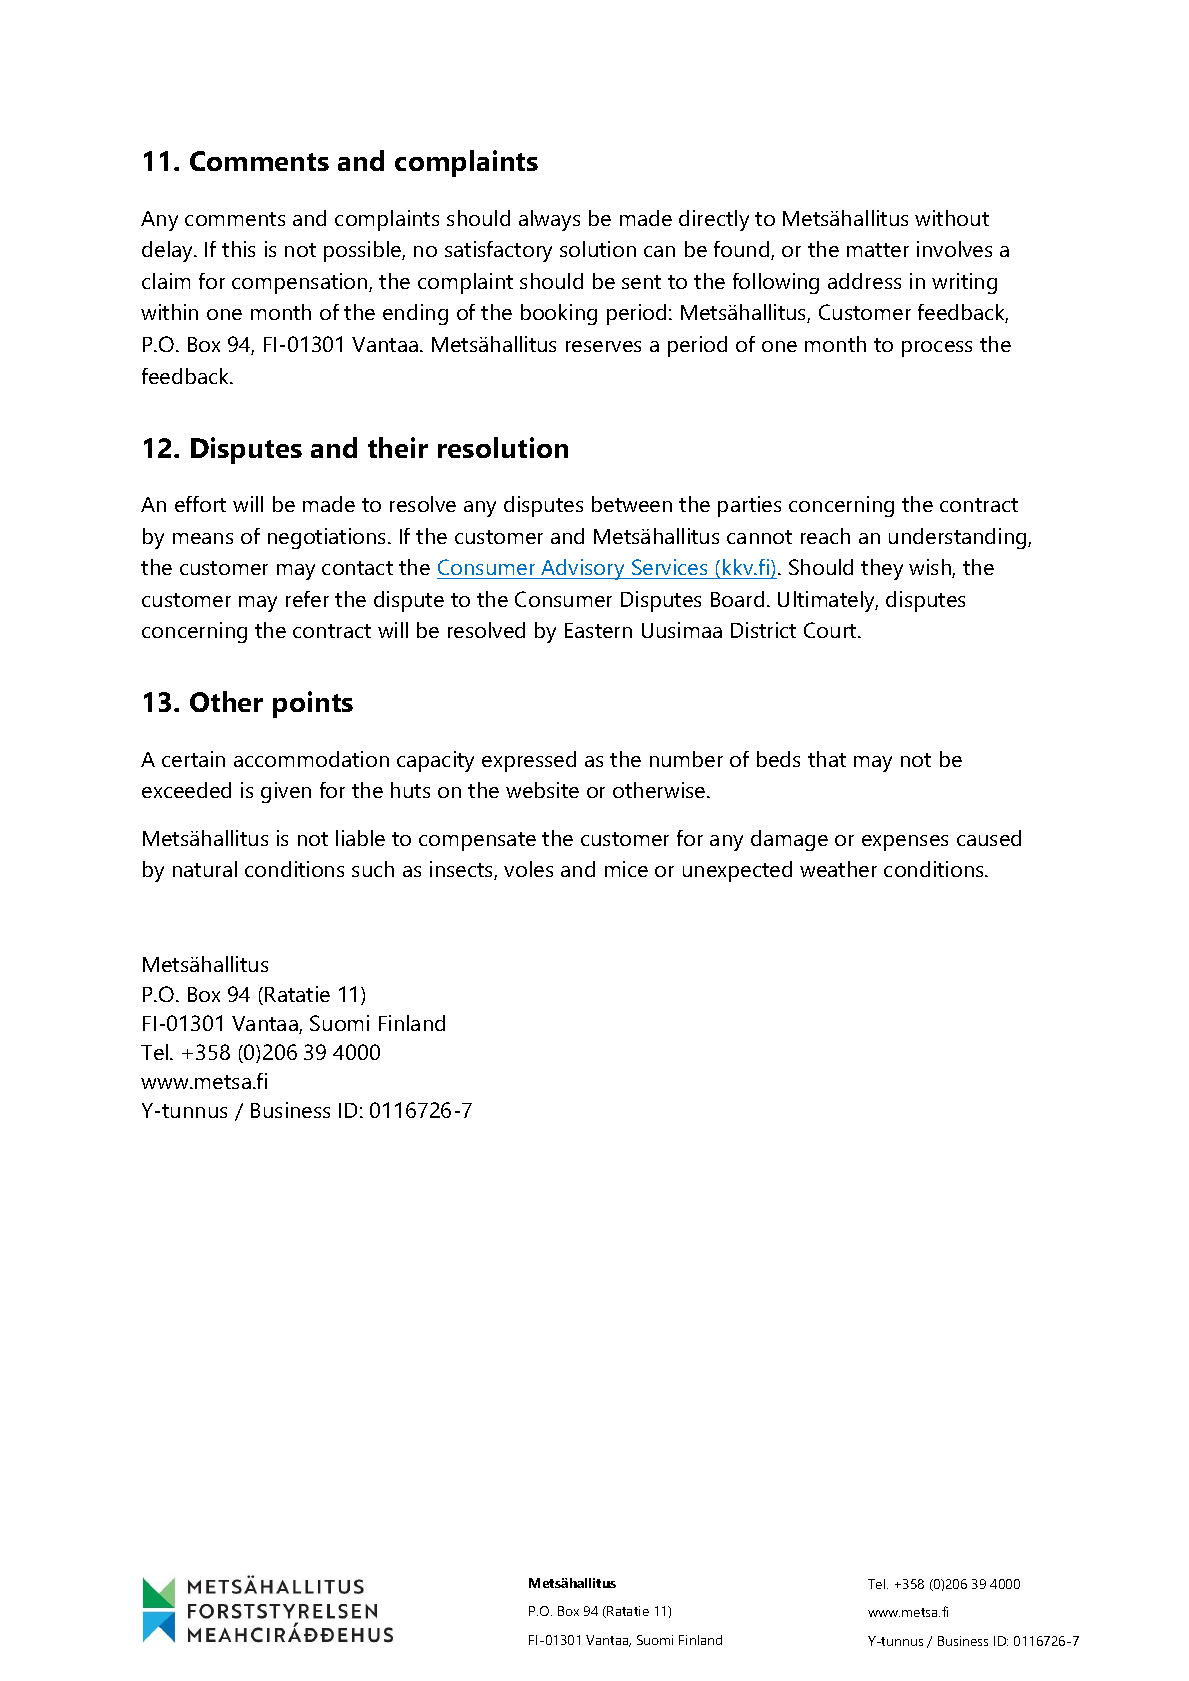  What do you see at coordinates (632, 504) in the image?
I see `between` at bounding box center [632, 504].
